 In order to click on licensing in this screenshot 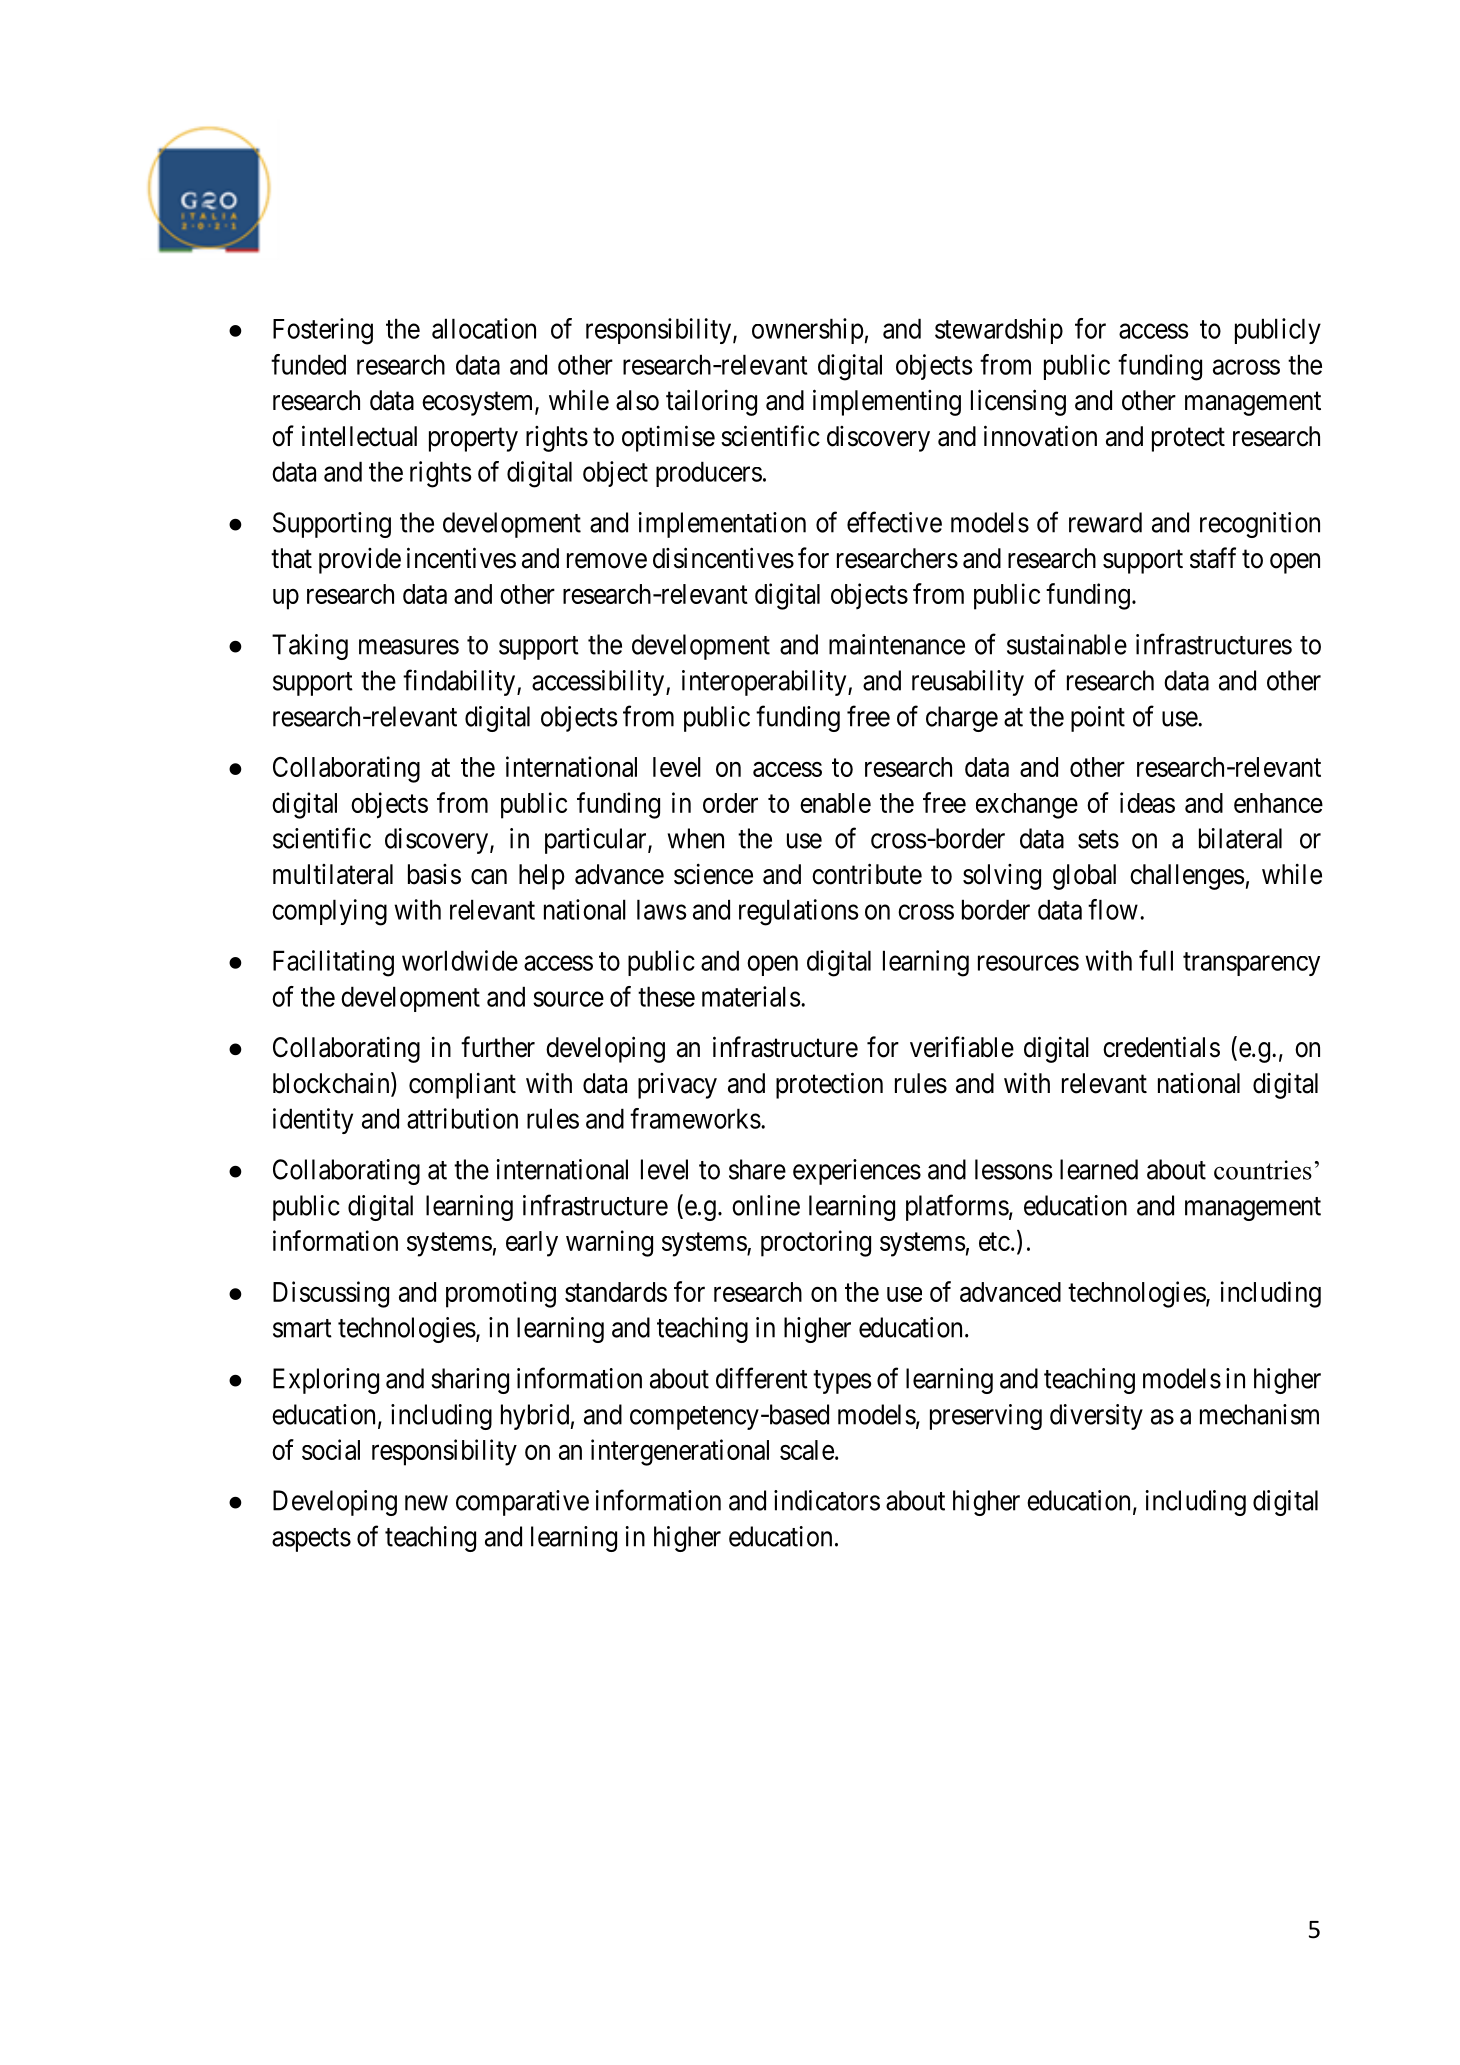, I will do `click(1018, 402)`.
